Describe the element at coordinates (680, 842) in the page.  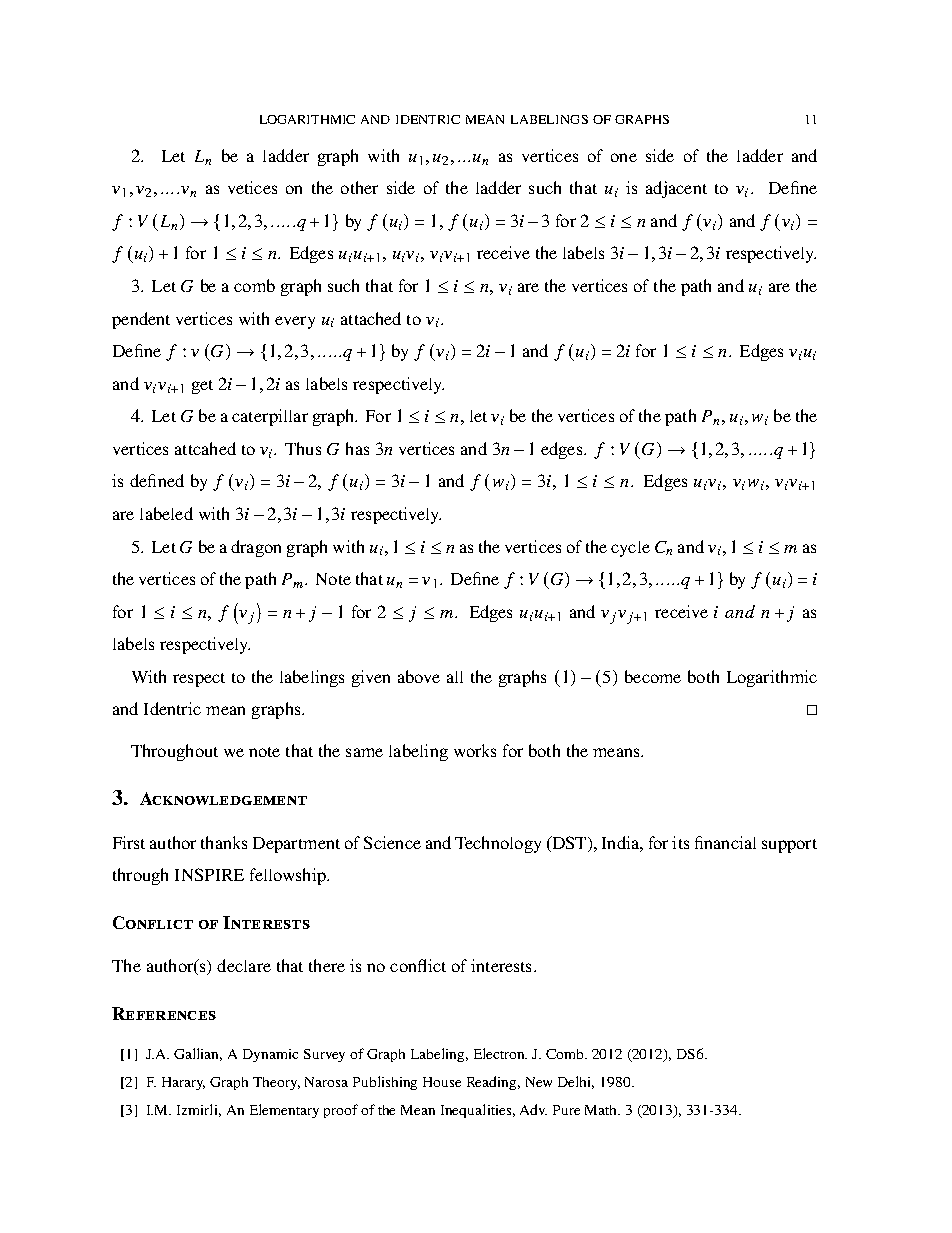
I see `its` at that location.
